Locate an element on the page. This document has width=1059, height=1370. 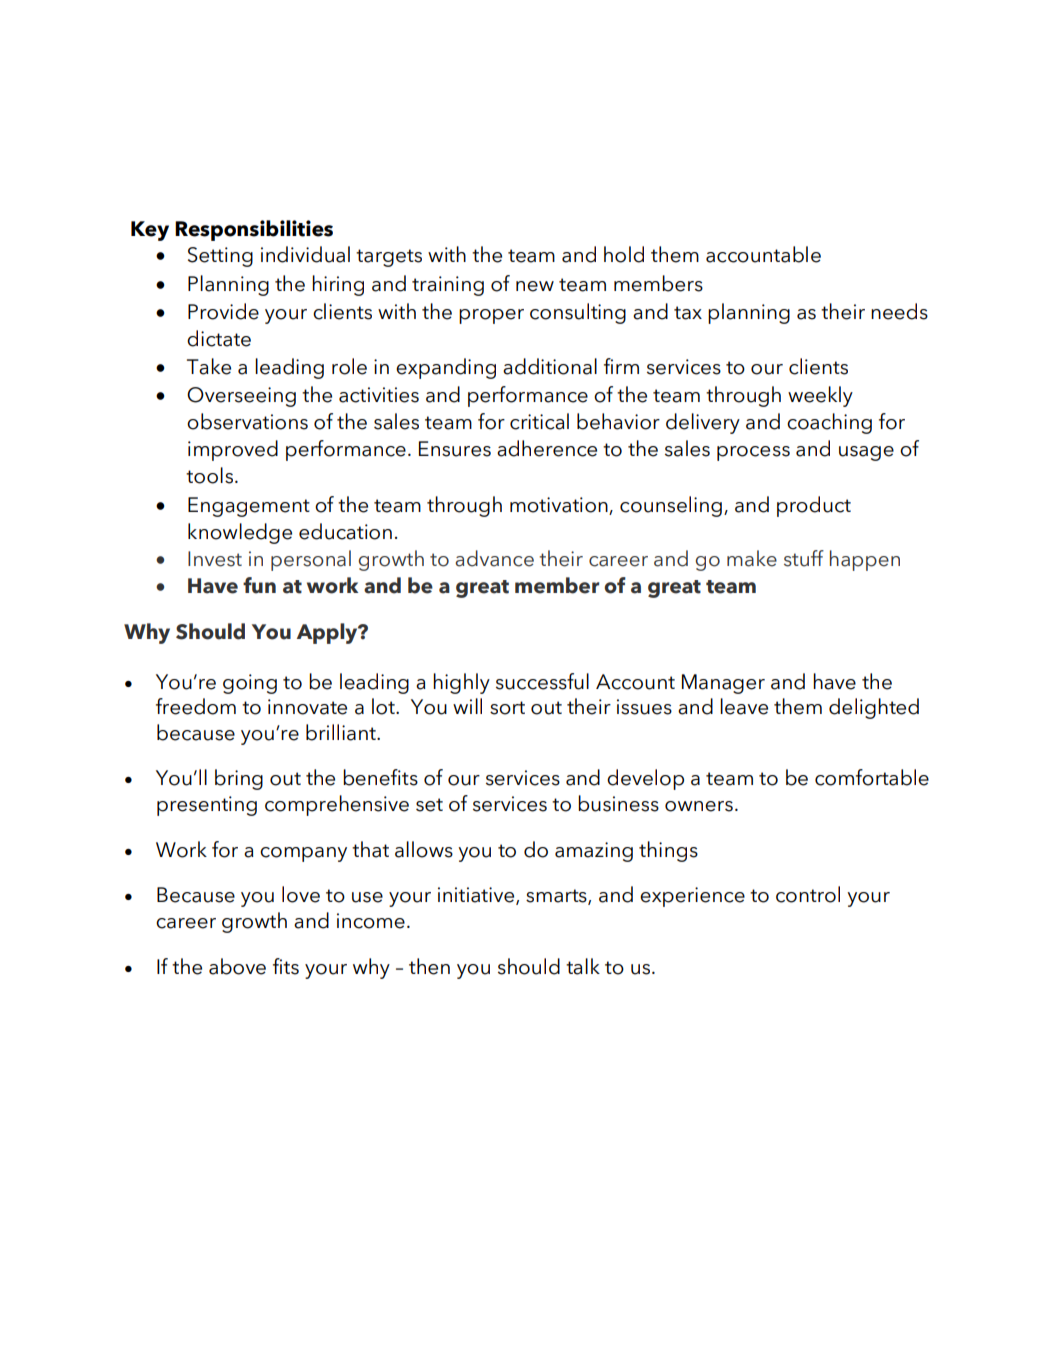
freedom is located at coordinates (196, 706).
